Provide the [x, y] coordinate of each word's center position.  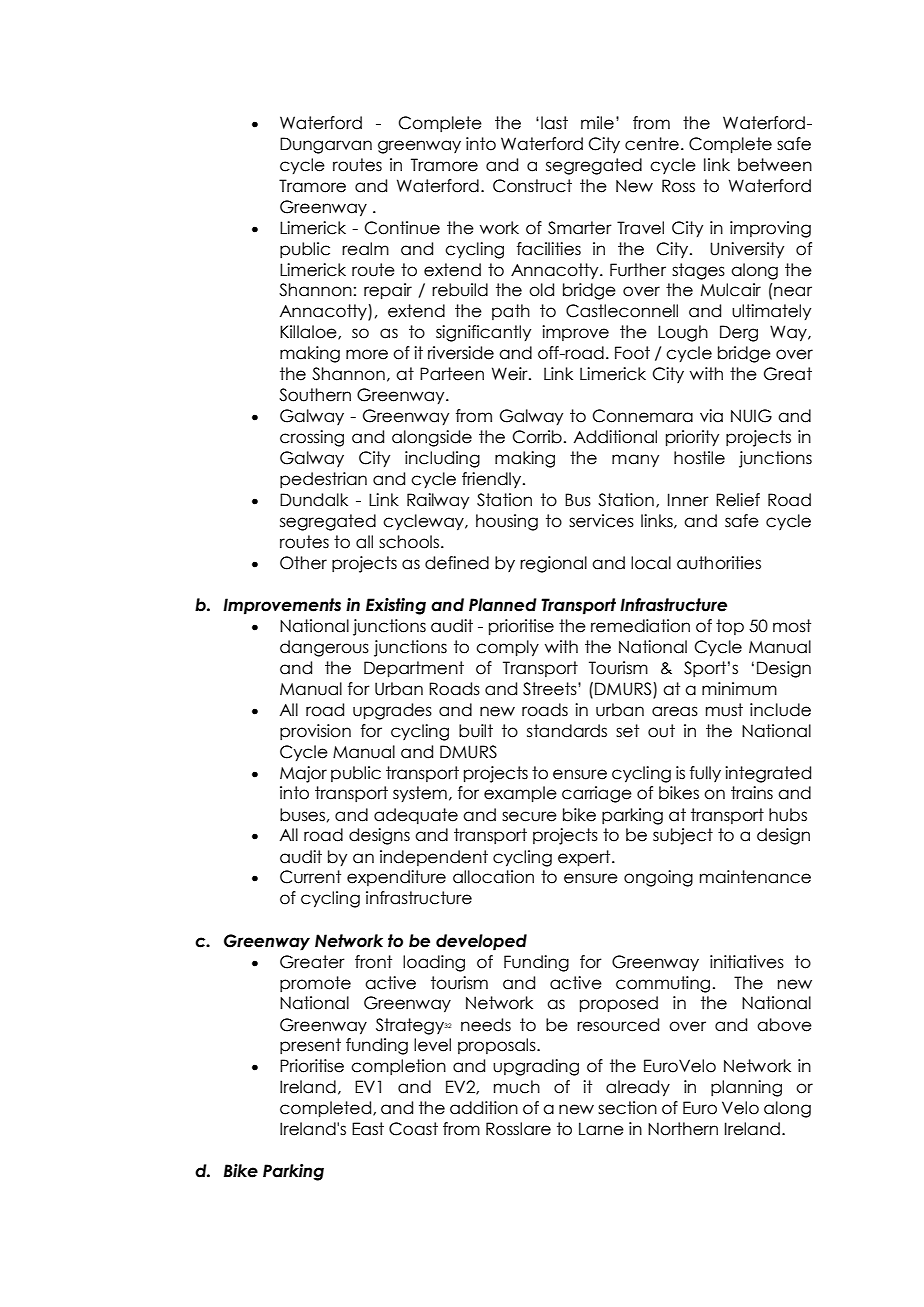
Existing [396, 606]
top [730, 627]
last [554, 123]
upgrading [536, 1067]
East [368, 1129]
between [775, 165]
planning [746, 1088]
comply [507, 648]
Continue [402, 228]
